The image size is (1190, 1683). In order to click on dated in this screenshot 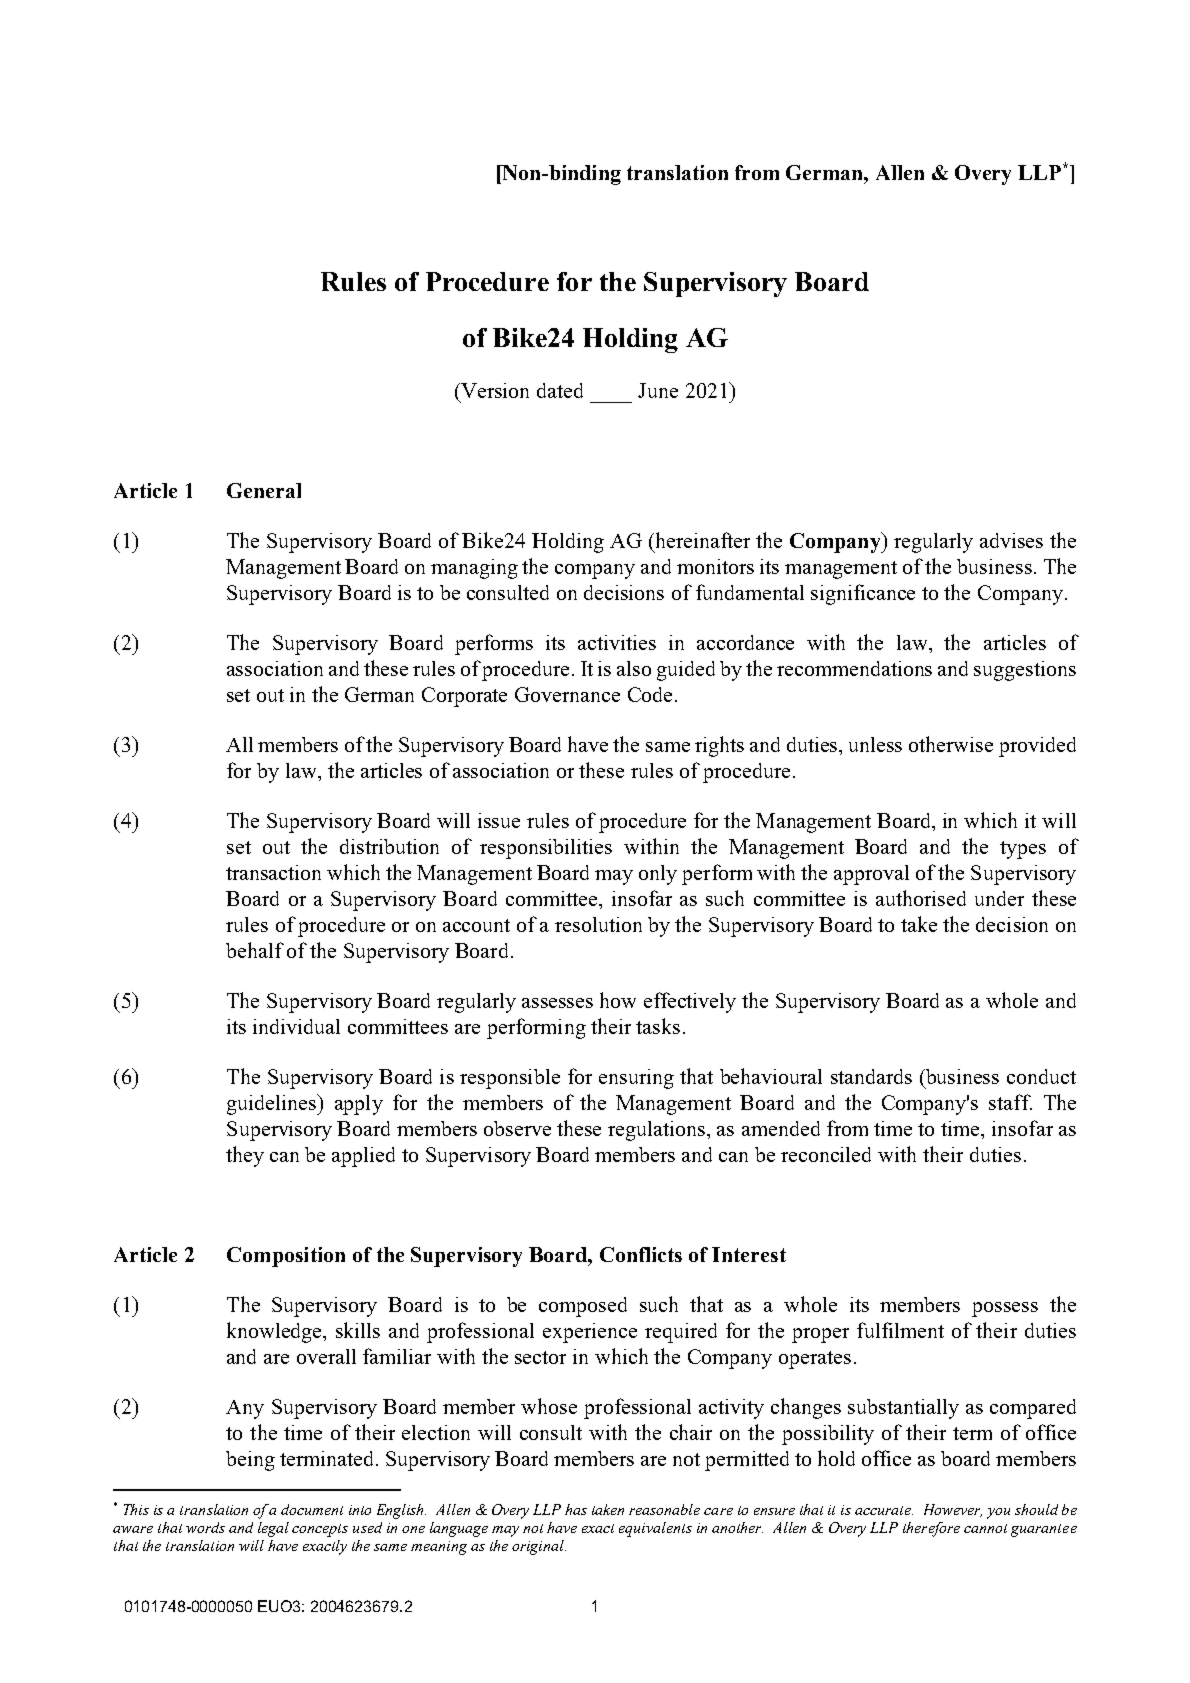, I will do `click(560, 390)`.
